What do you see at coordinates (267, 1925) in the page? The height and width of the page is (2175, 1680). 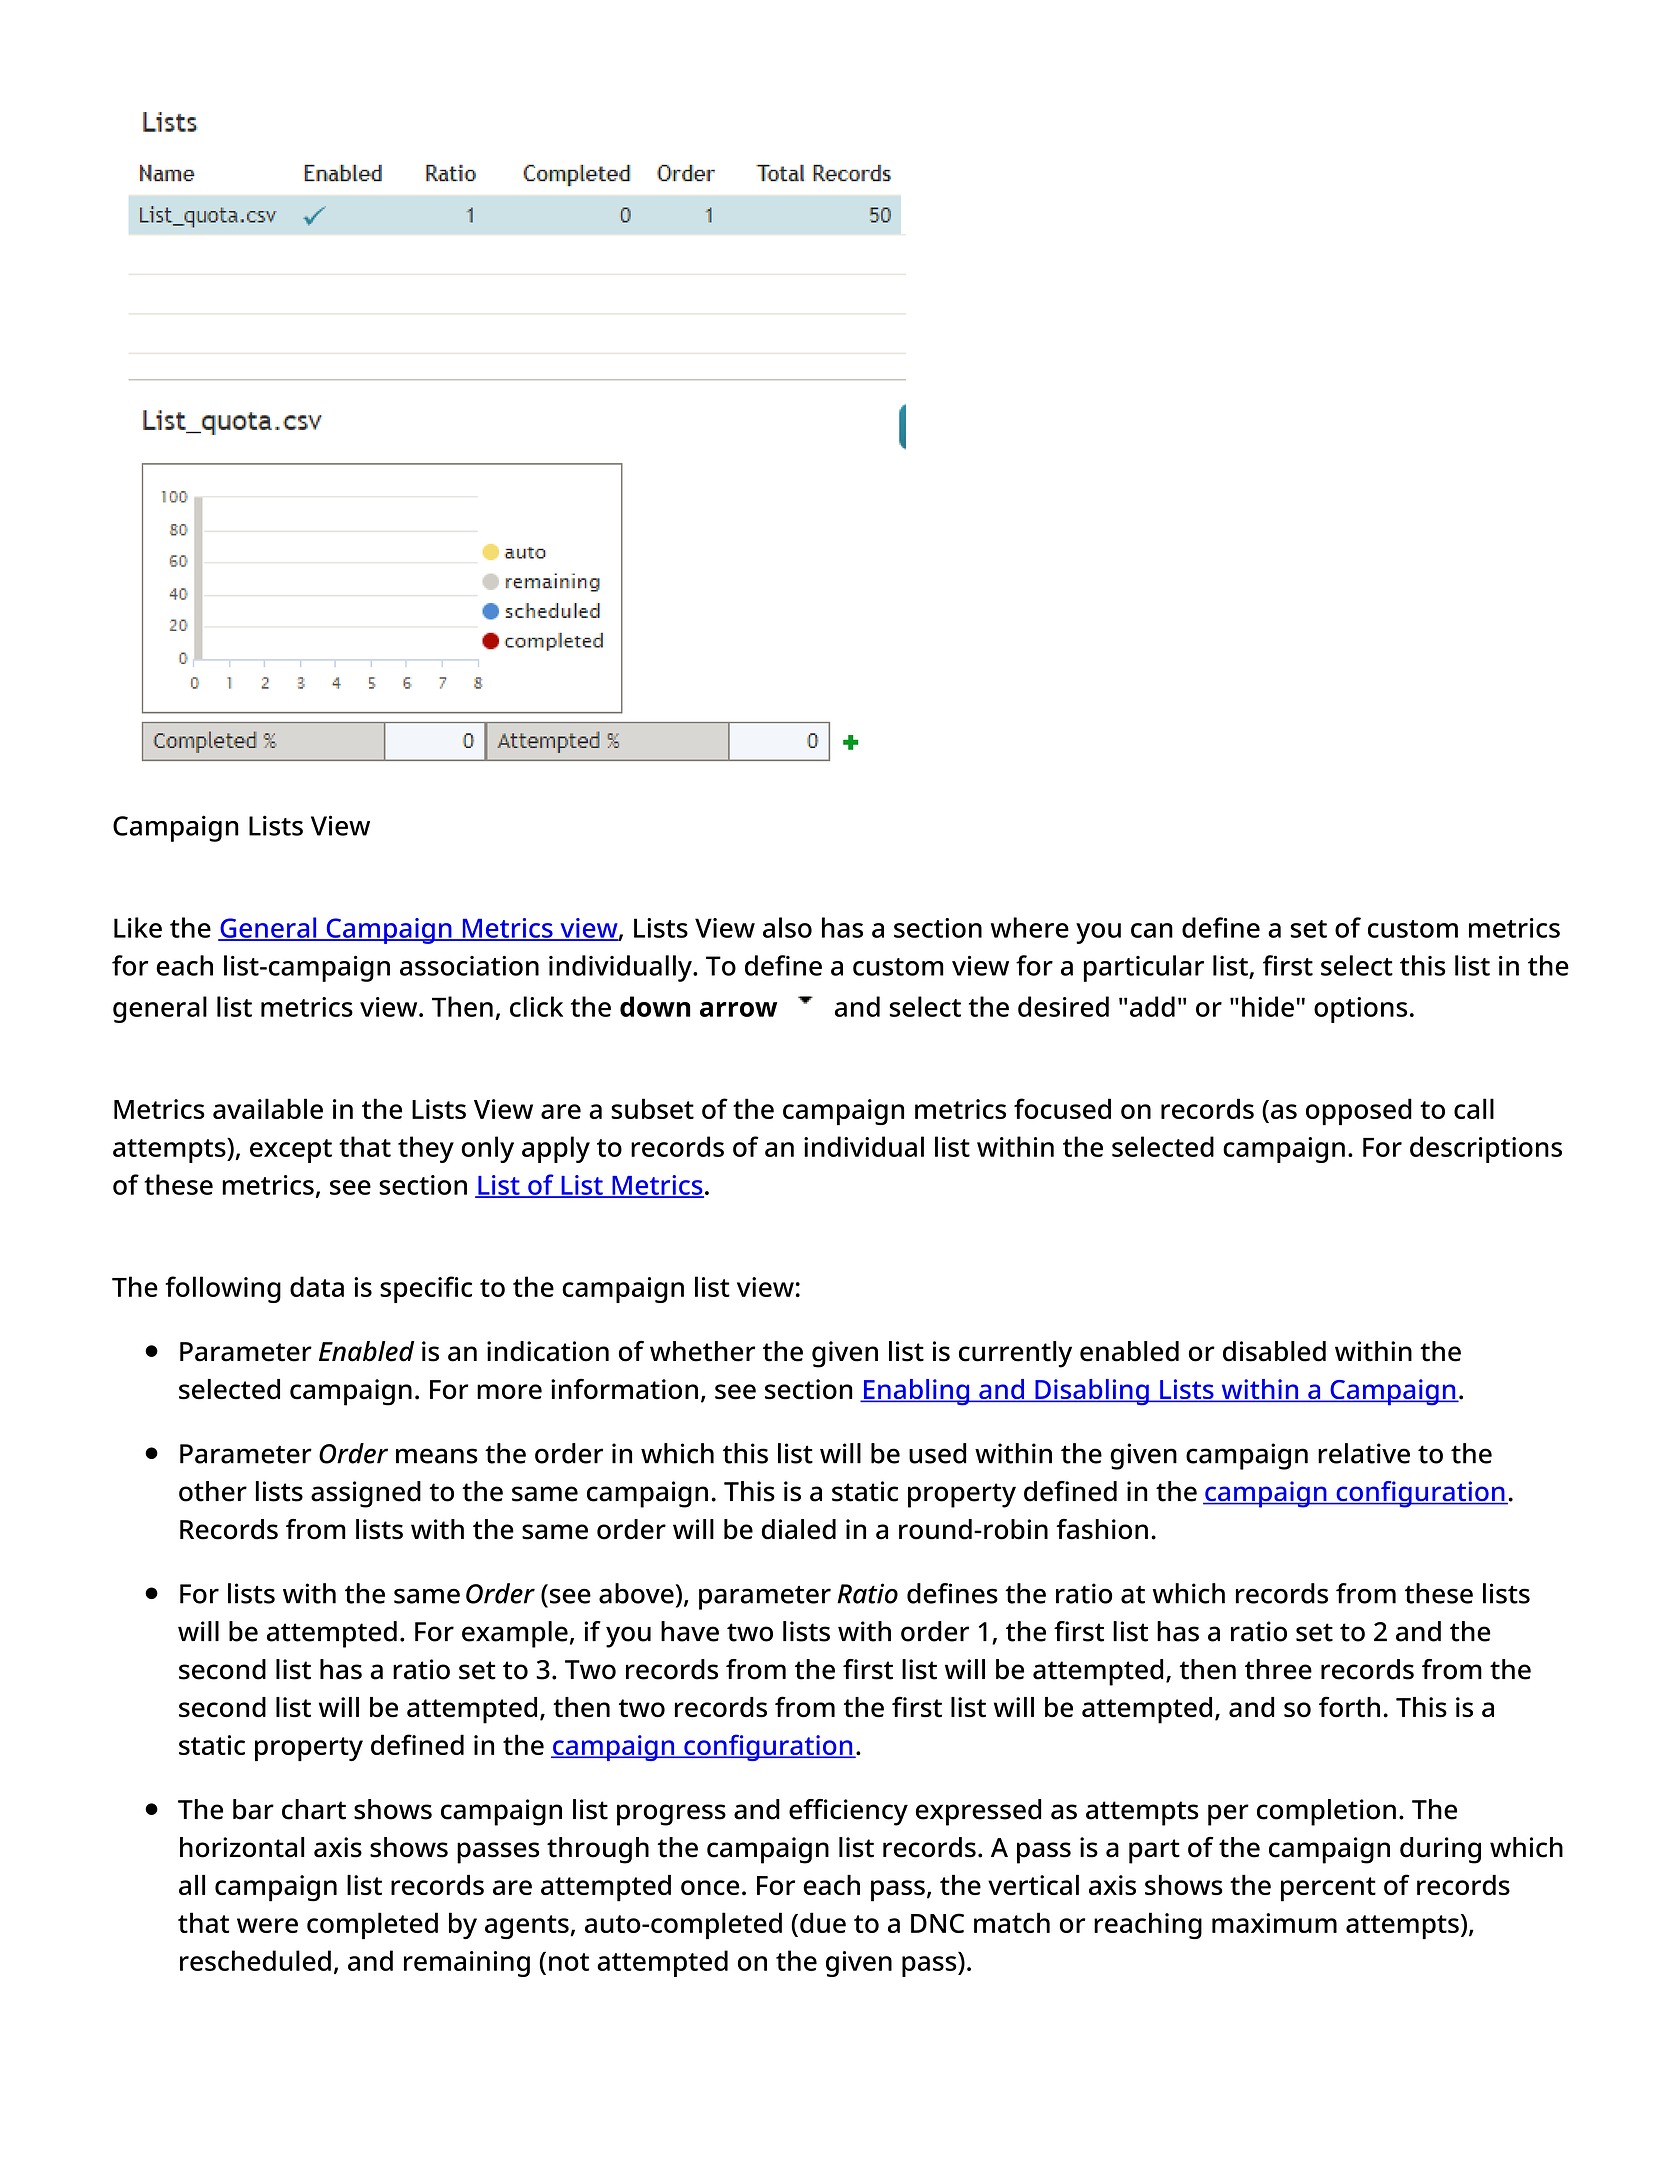 I see `were` at bounding box center [267, 1925].
